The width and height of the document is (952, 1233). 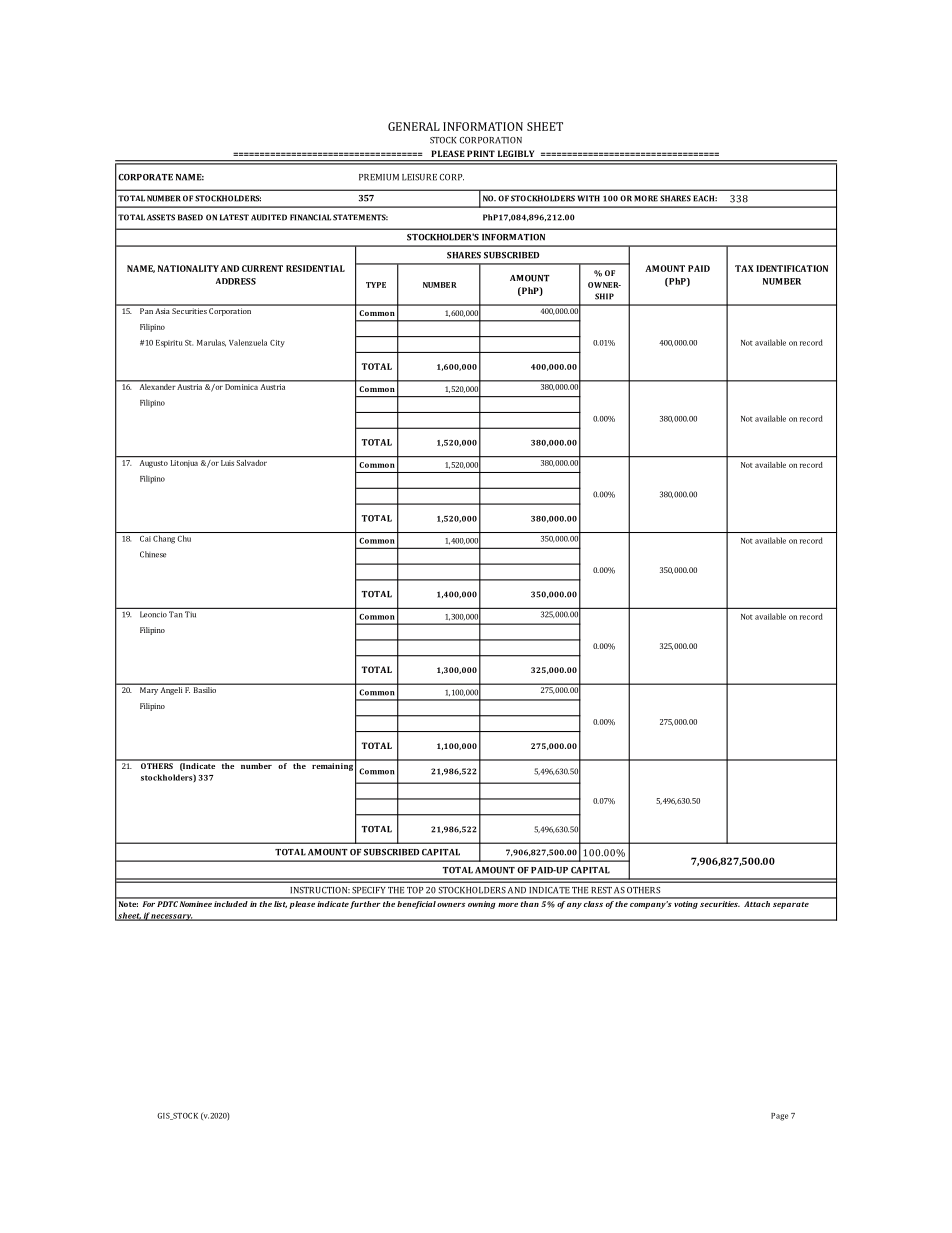 What do you see at coordinates (164, 539) in the document?
I see `Chang` at bounding box center [164, 539].
